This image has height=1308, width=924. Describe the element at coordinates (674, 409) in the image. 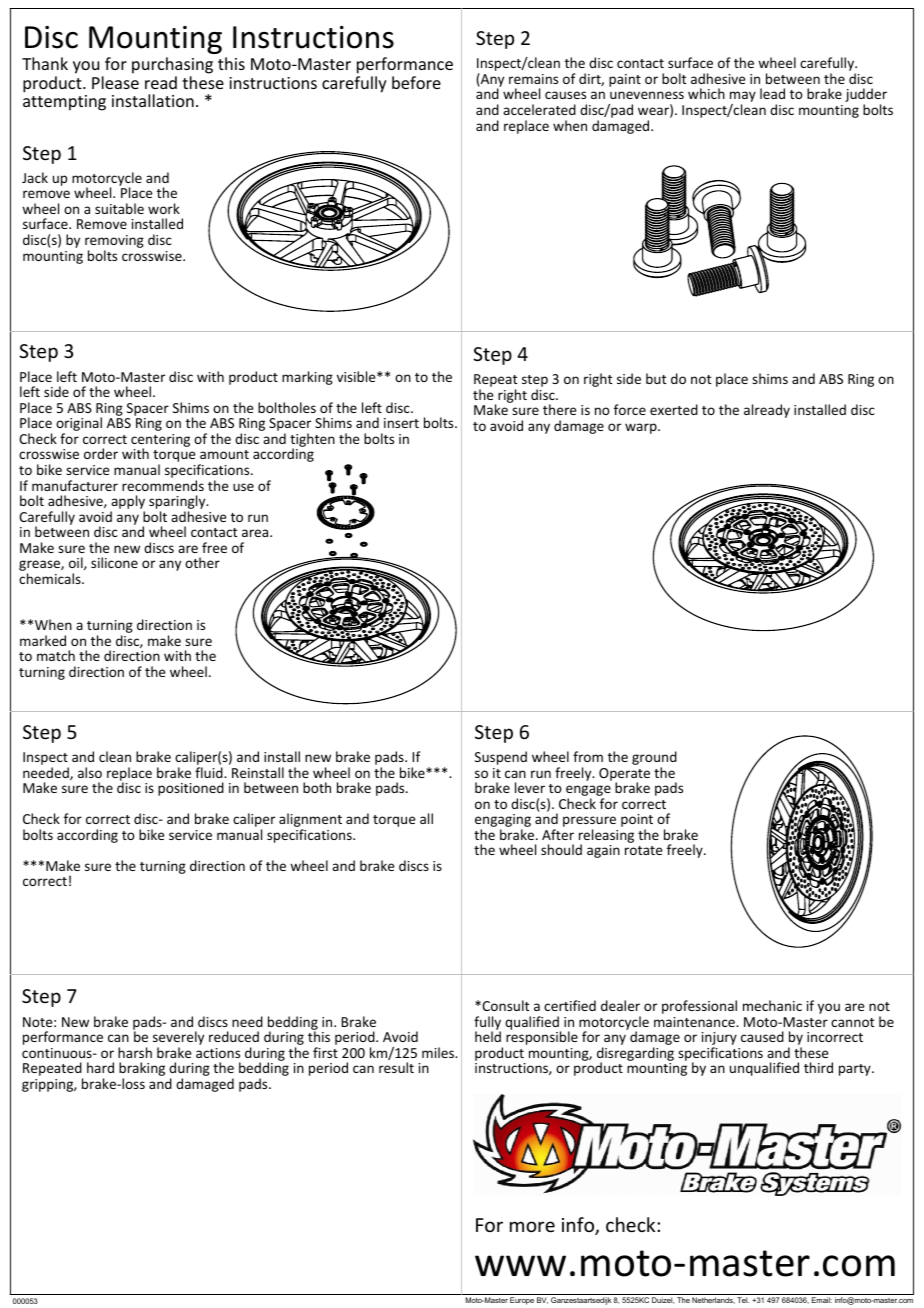

I see `exerted` at that location.
